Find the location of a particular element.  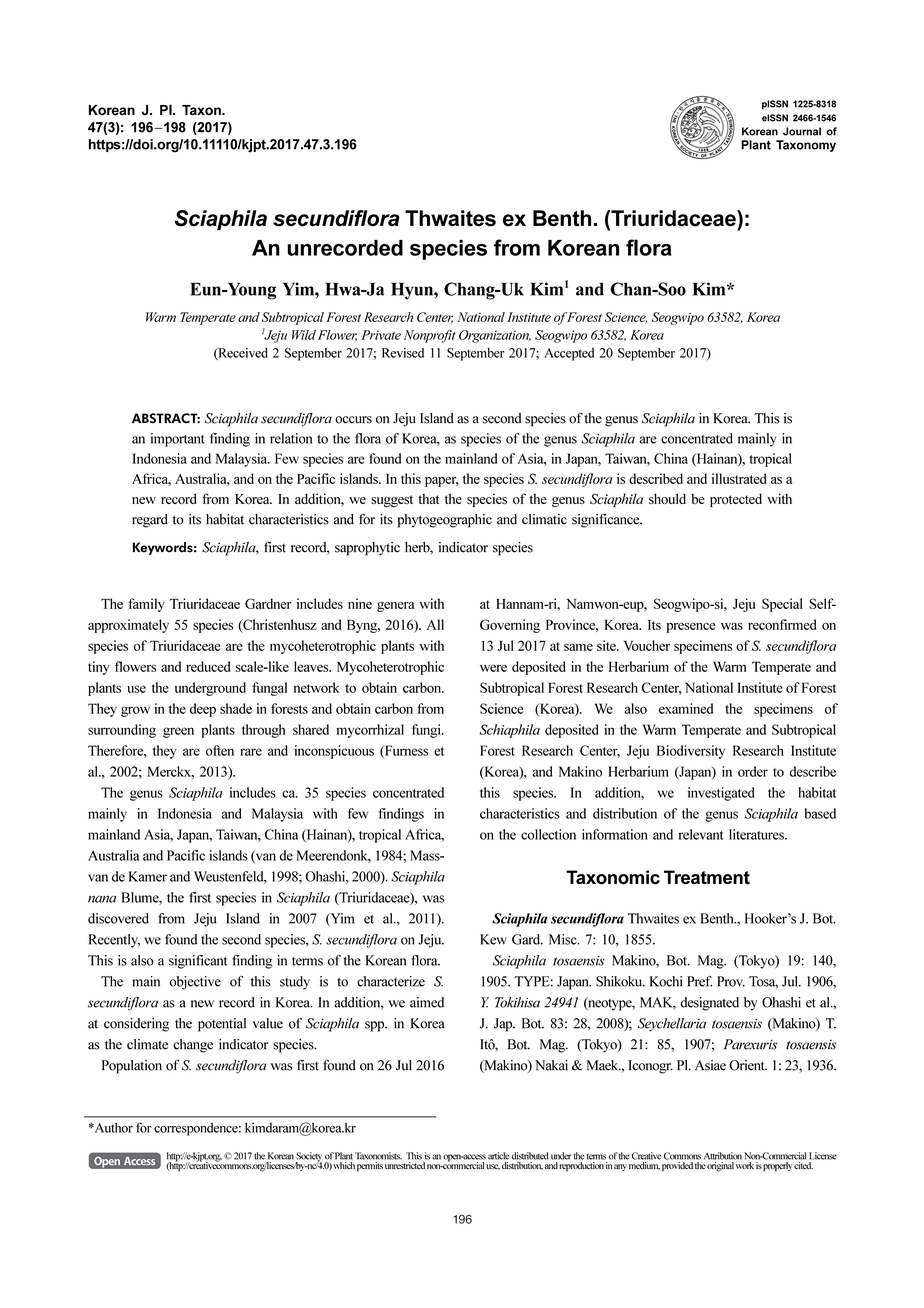

important is located at coordinates (178, 440).
